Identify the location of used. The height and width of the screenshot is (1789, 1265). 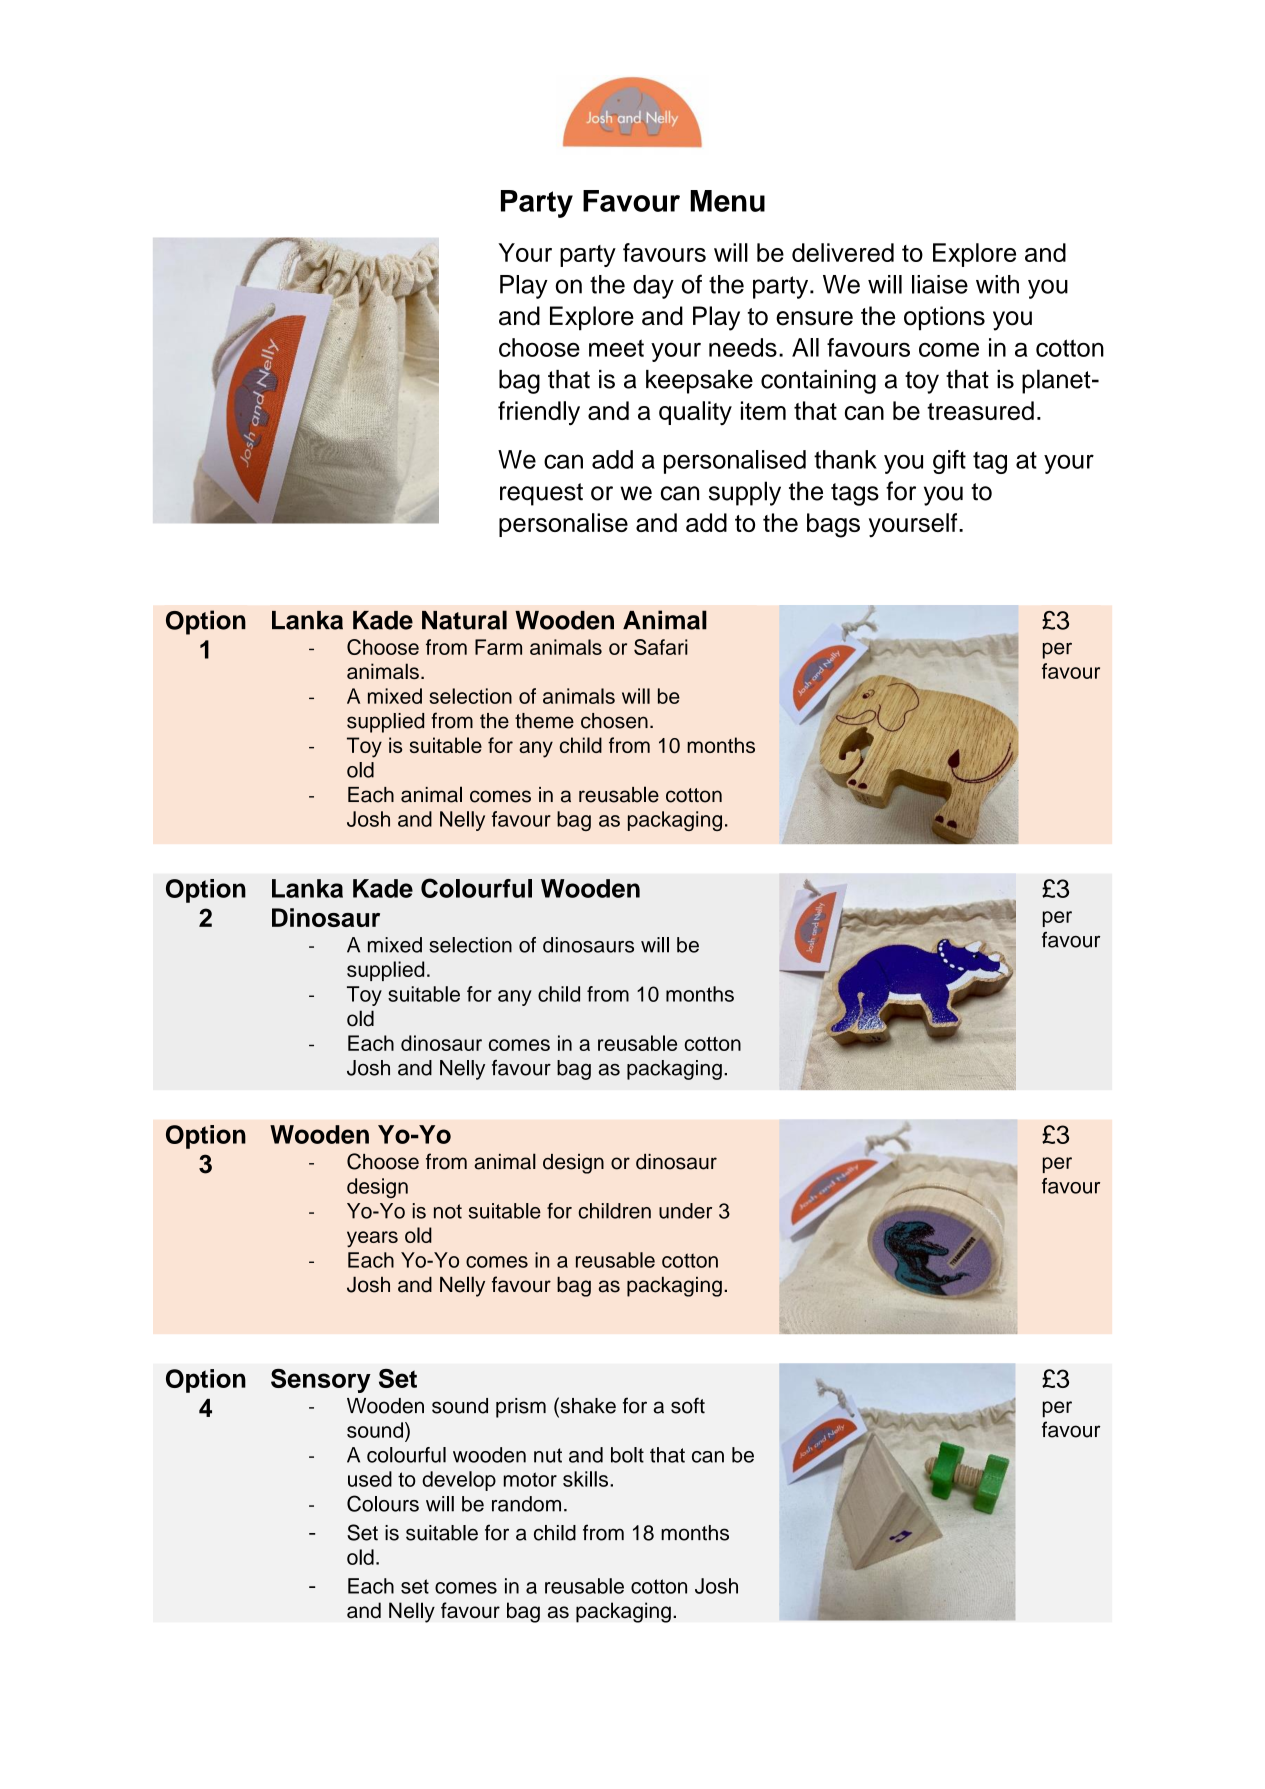
(370, 1479).
